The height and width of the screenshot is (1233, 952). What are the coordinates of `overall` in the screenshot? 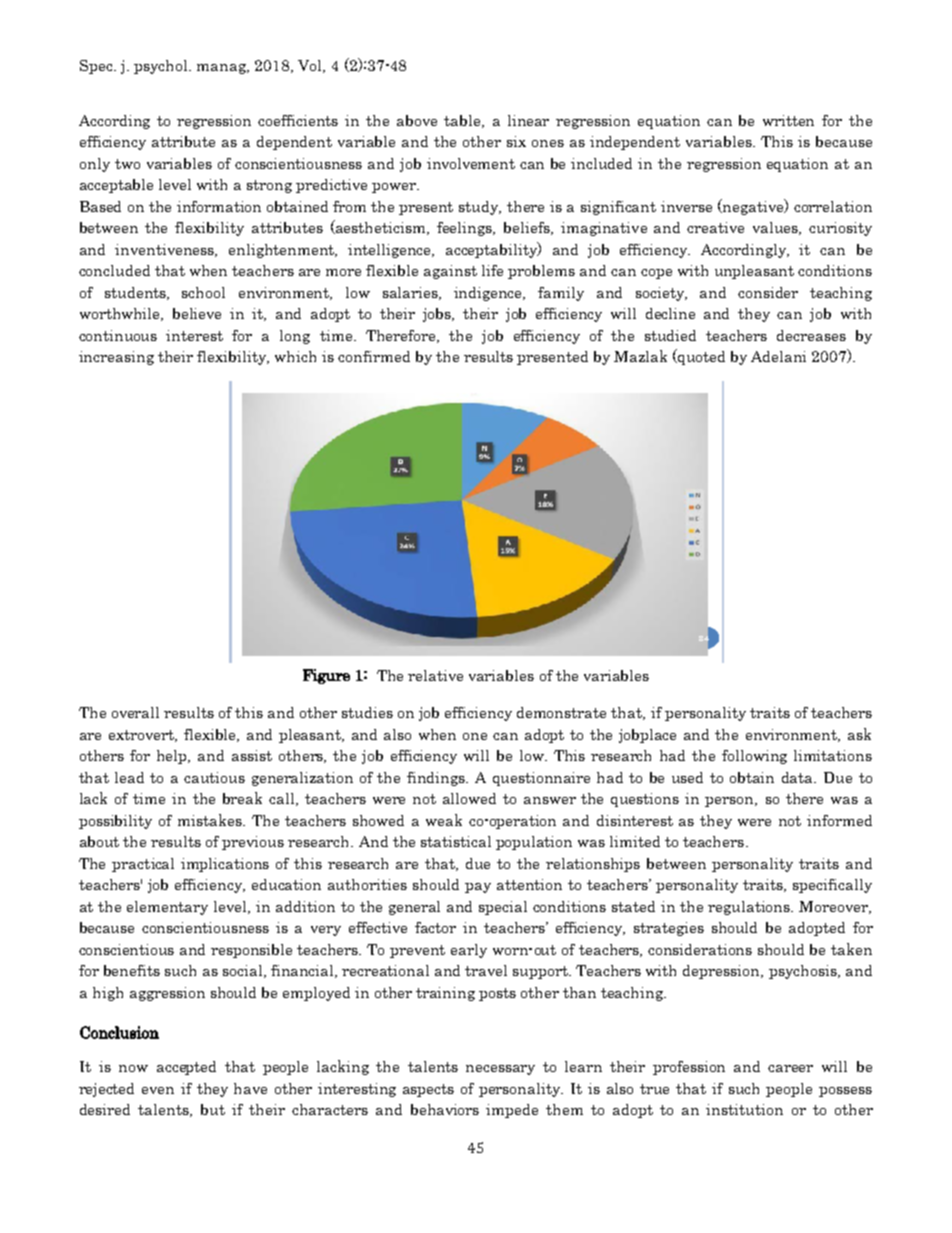 It's located at (135, 712).
